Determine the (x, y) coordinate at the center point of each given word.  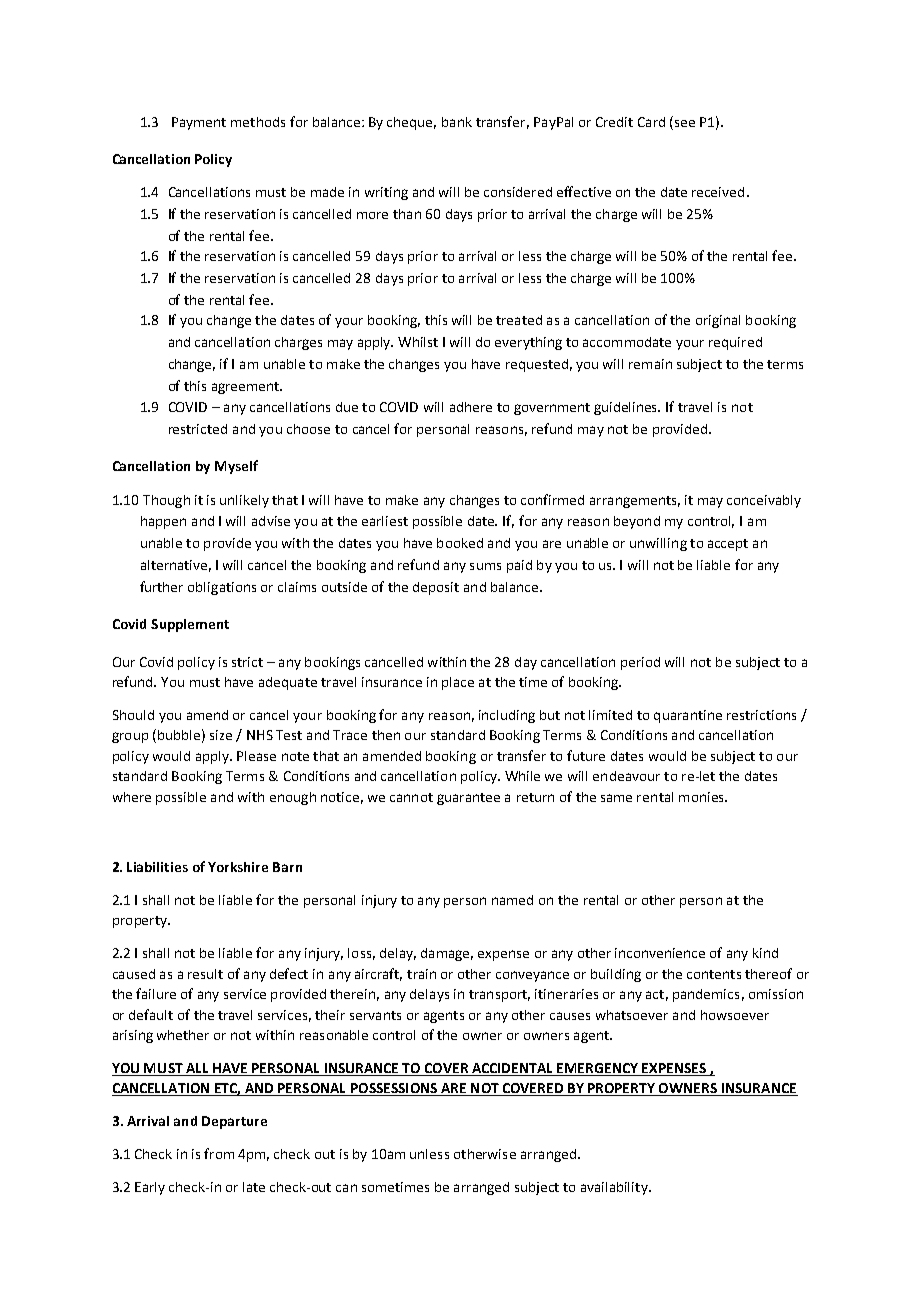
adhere (471, 407)
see (685, 123)
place (458, 683)
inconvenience (660, 953)
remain (650, 364)
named (512, 900)
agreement (246, 388)
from (219, 1153)
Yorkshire (238, 867)
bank (457, 122)
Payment (199, 123)
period (640, 663)
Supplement (190, 625)
